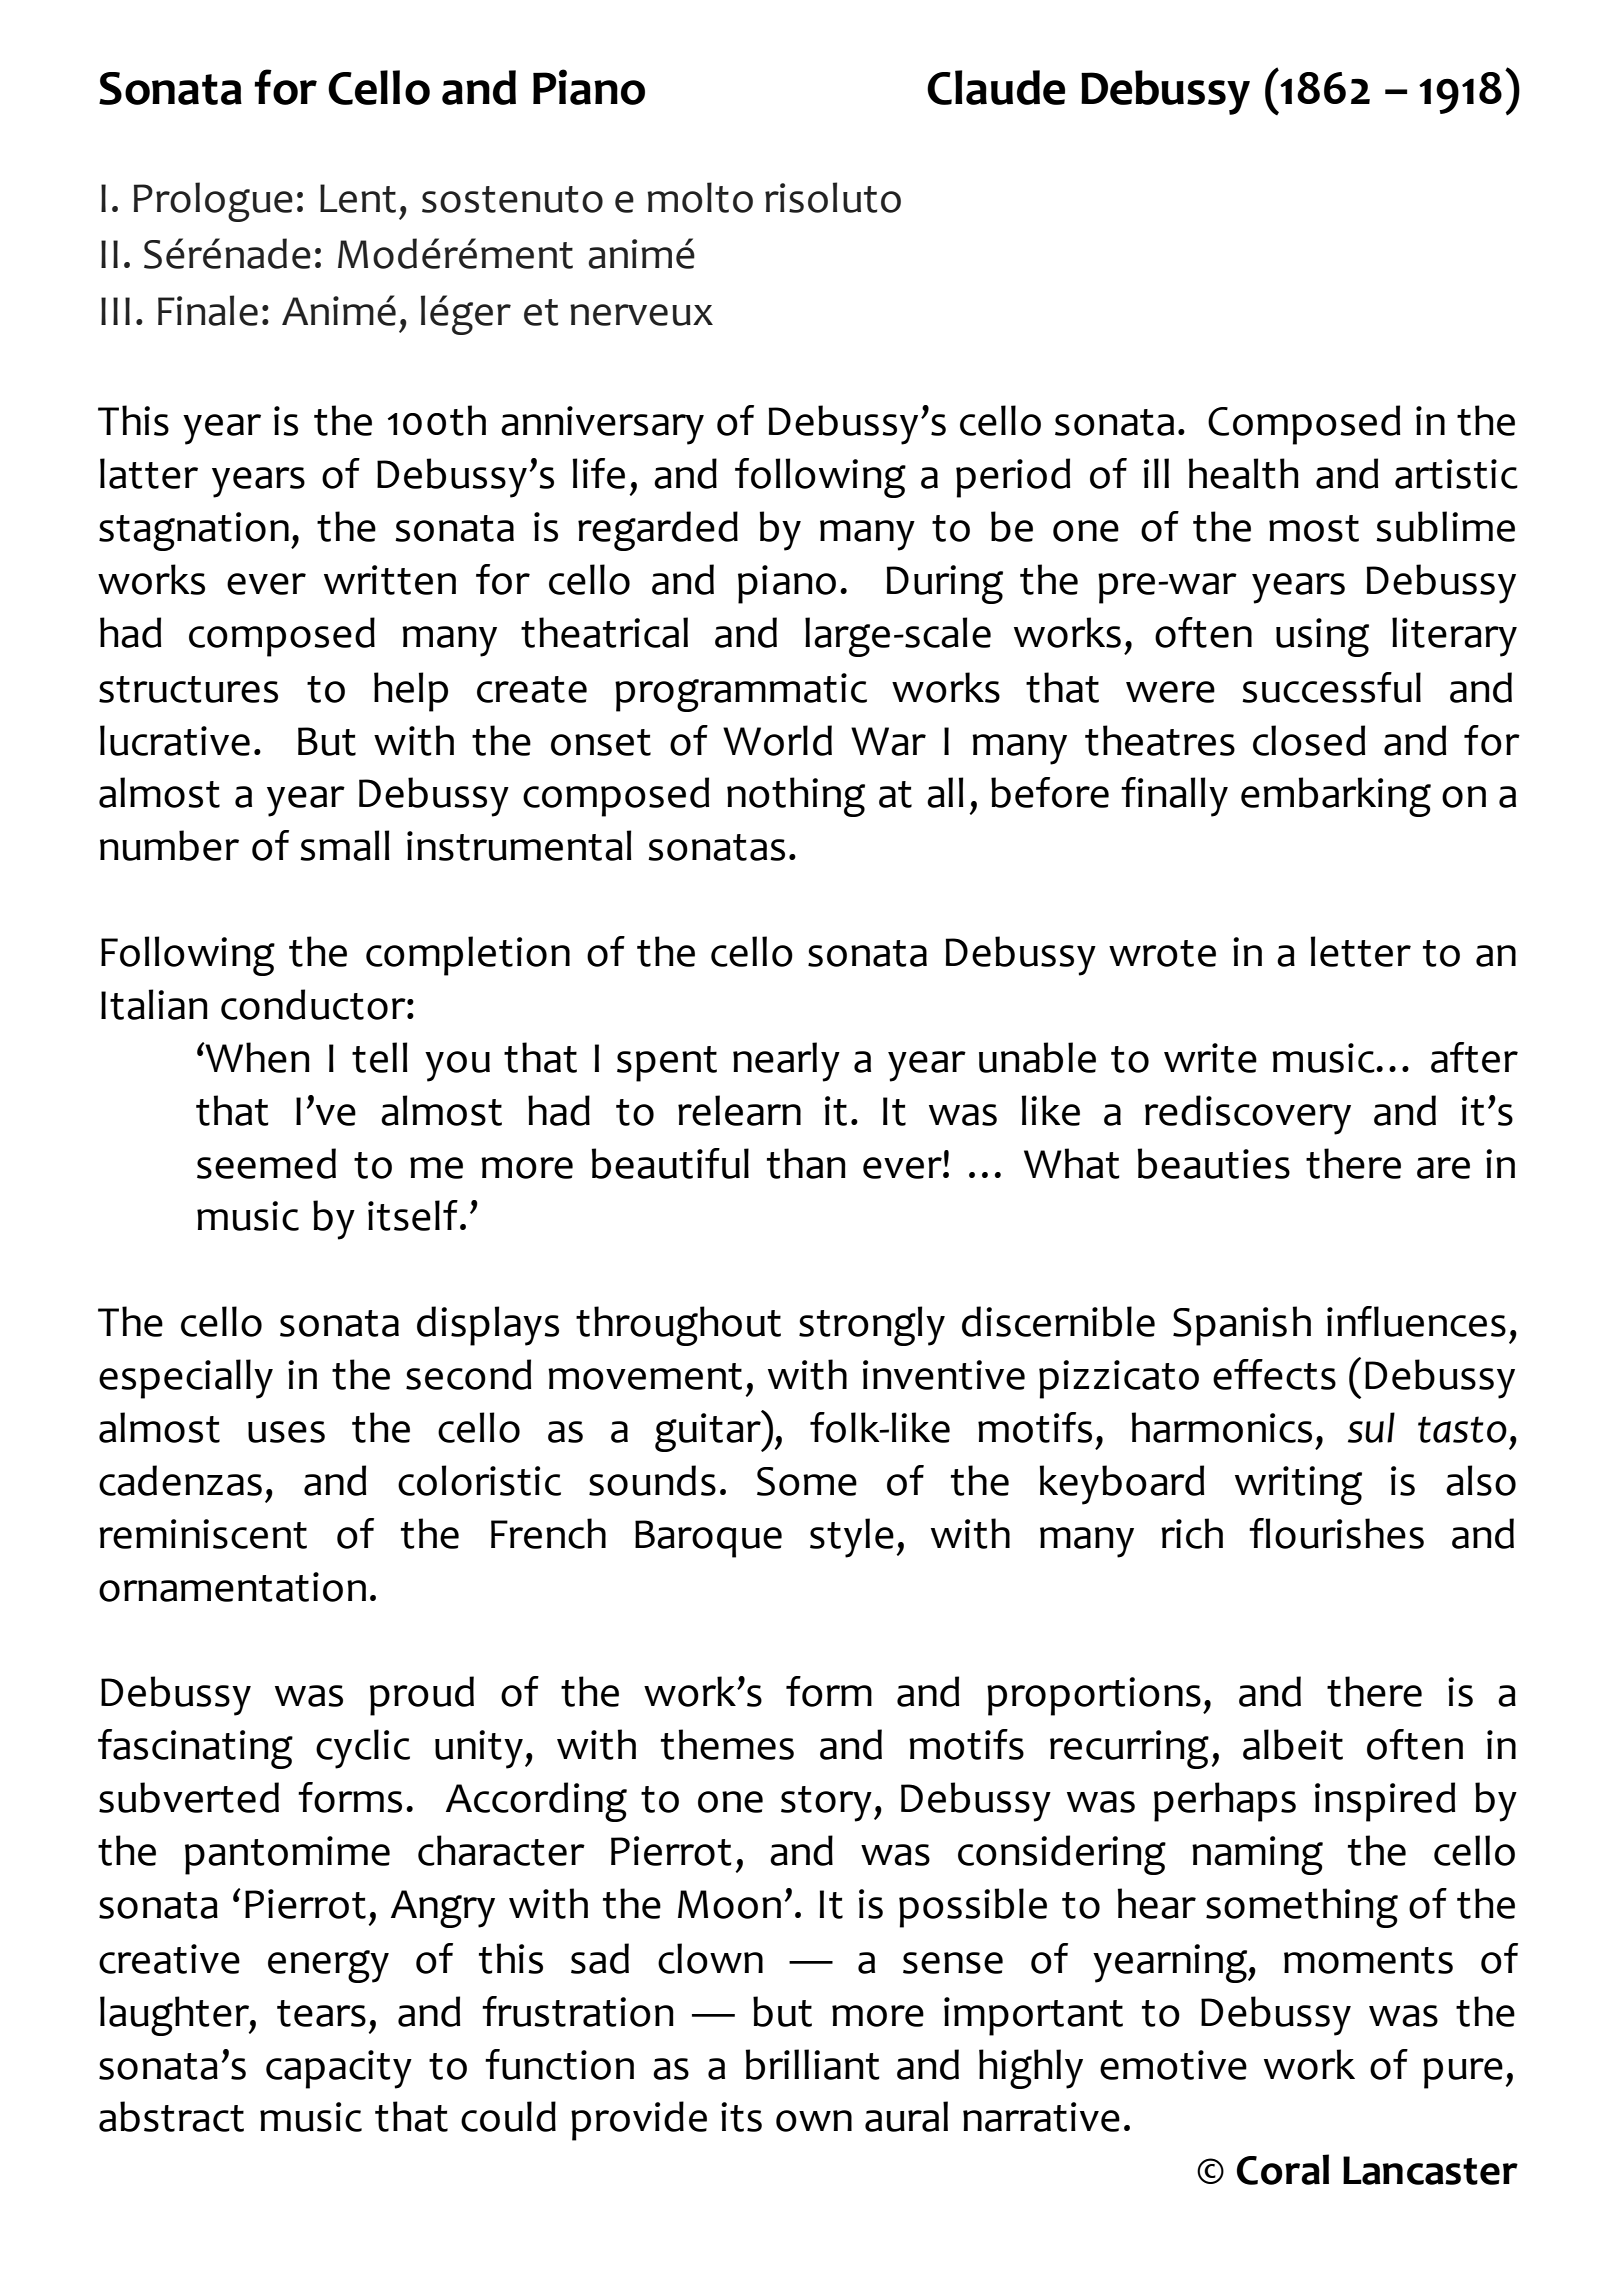  Describe the element at coordinates (213, 202) in the screenshot. I see `Prologue` at that location.
